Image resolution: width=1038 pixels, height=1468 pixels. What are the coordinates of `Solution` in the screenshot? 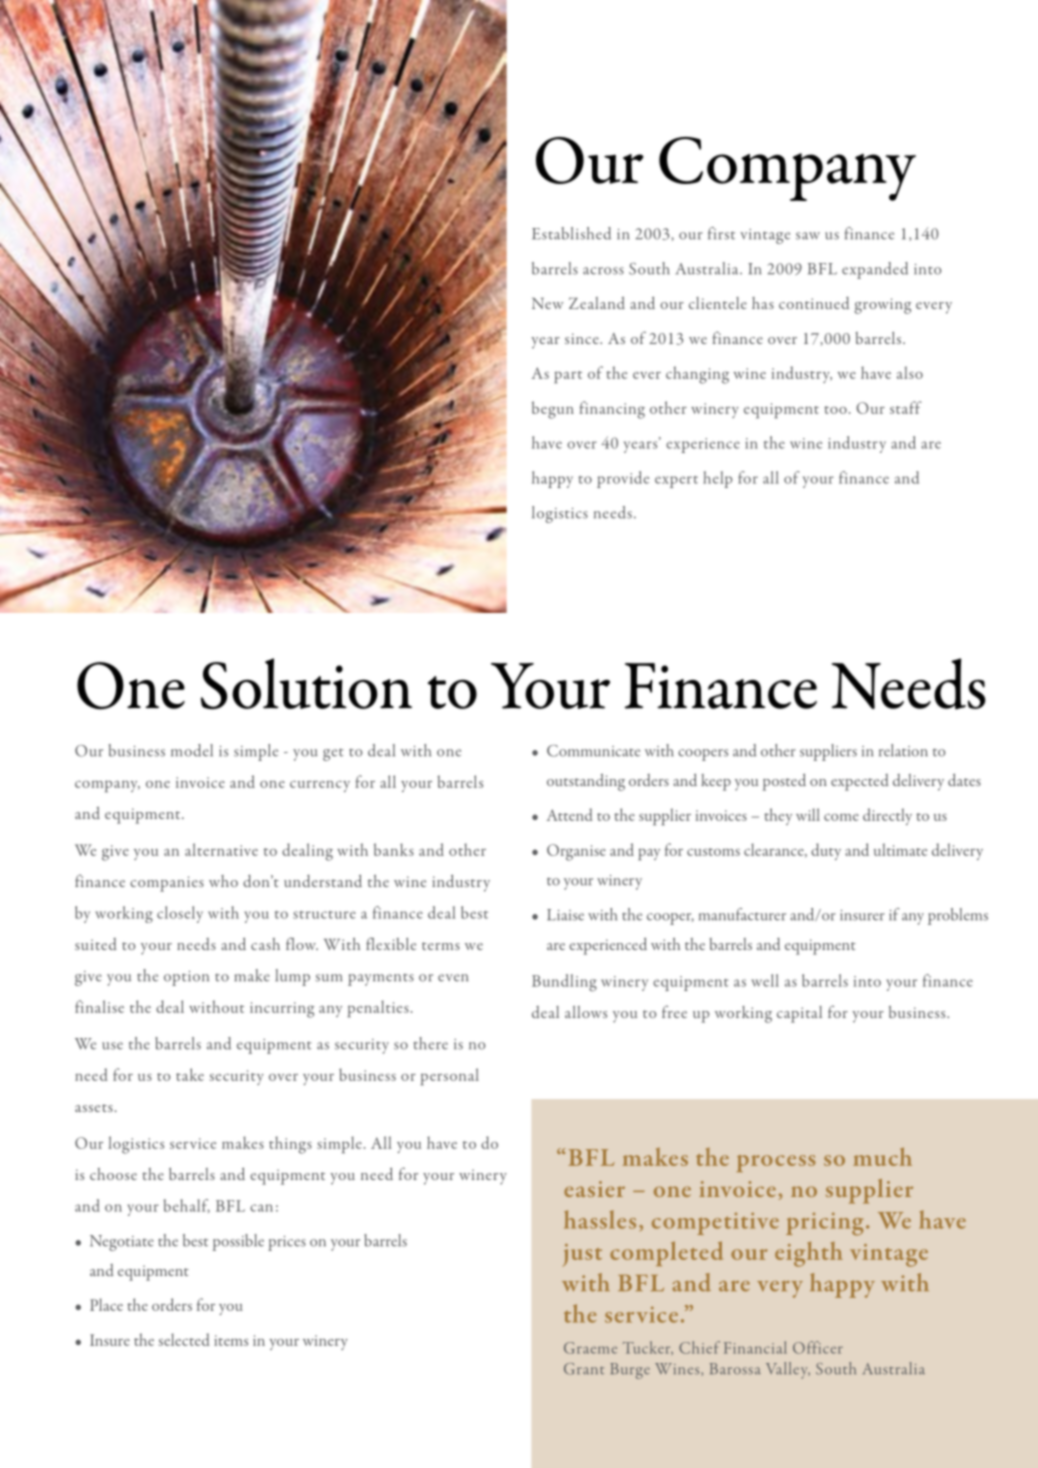 It's located at (306, 683).
